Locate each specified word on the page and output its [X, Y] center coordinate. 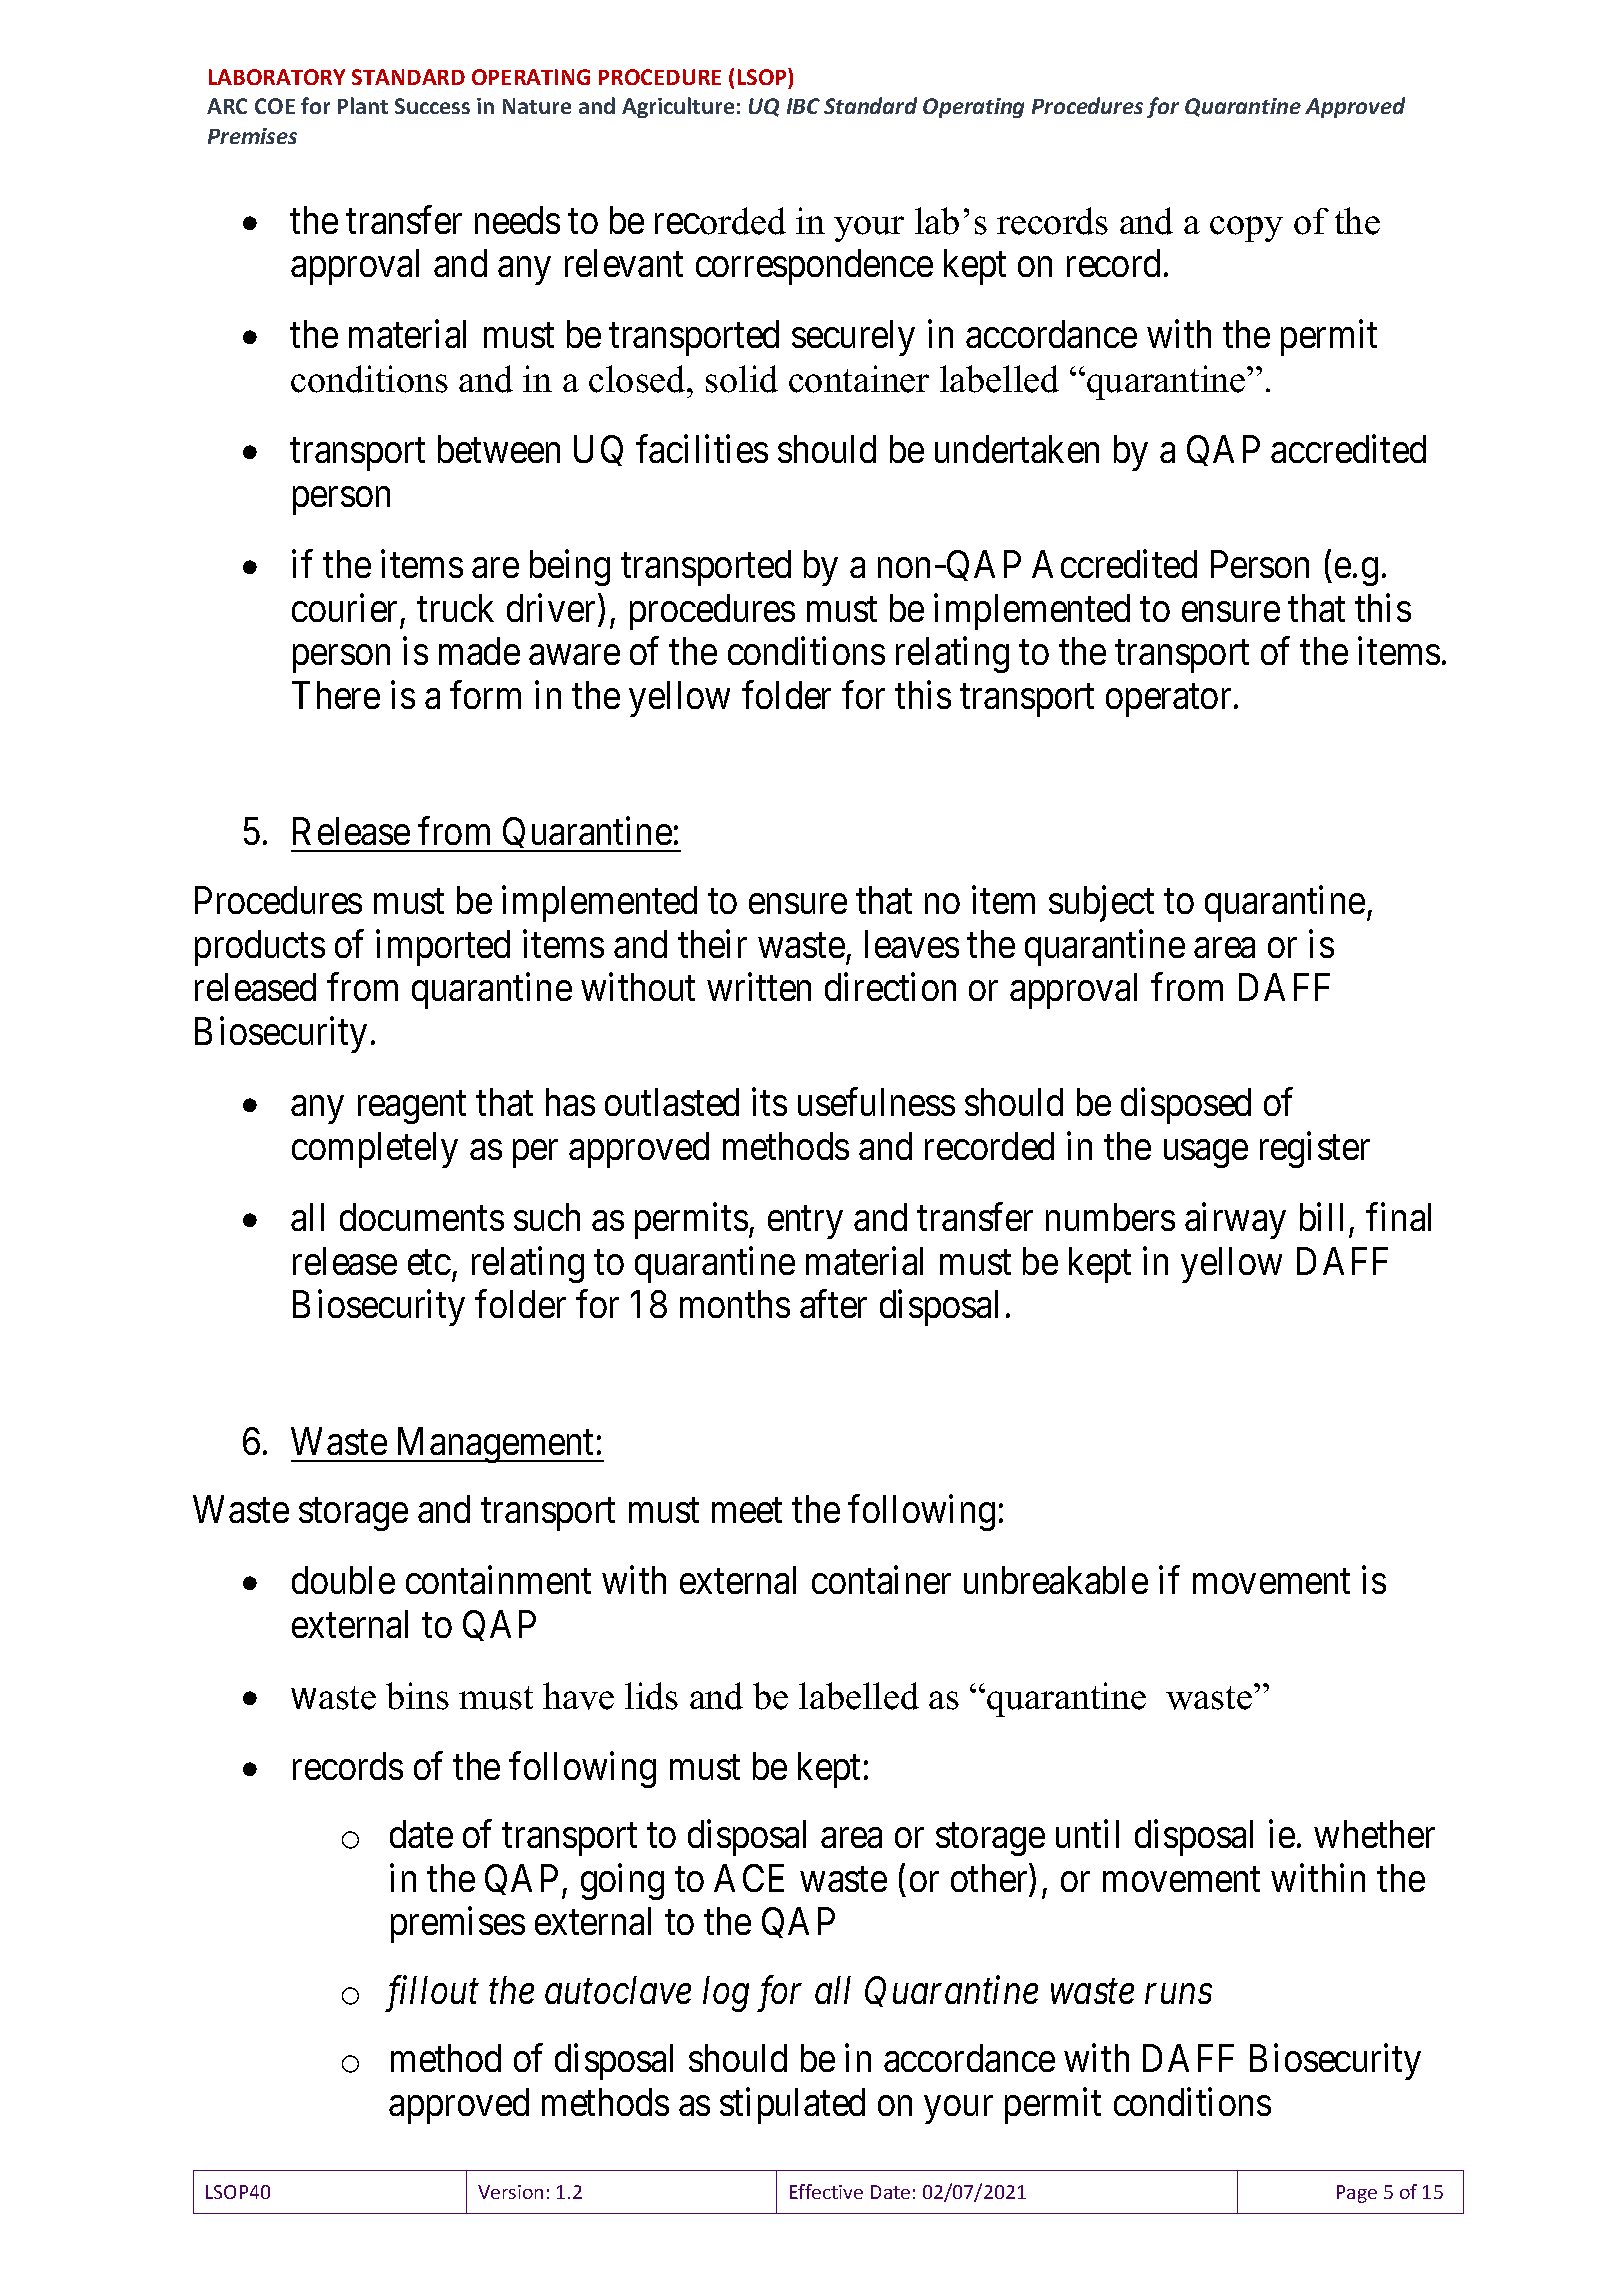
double [343, 1580]
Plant [363, 105]
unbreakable [1056, 1580]
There [336, 695]
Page [1357, 2194]
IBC [803, 106]
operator [1168, 701]
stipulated [792, 2106]
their [712, 944]
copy [1246, 229]
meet [747, 1511]
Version [510, 2192]
